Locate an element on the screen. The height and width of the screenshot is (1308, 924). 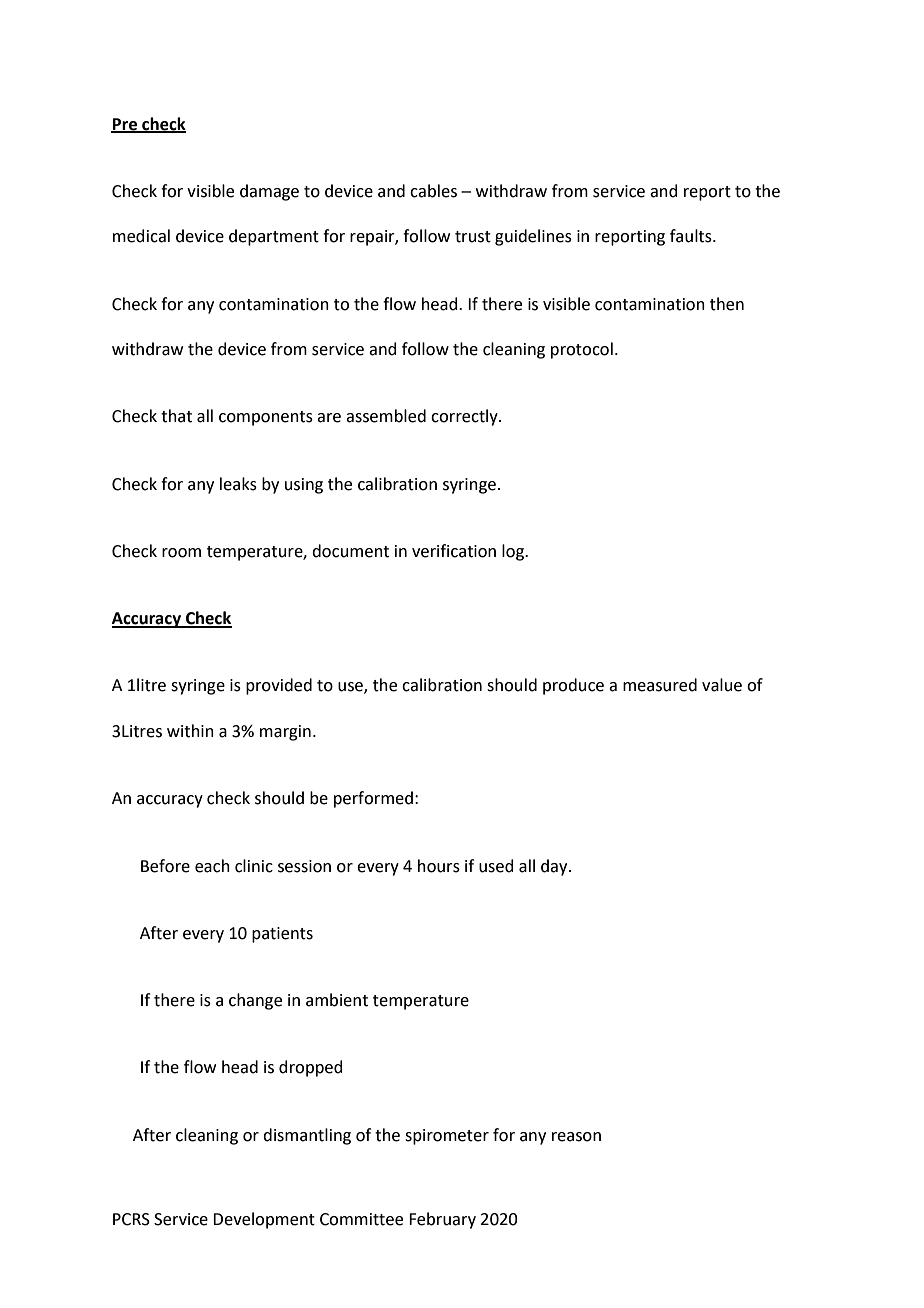
measured is located at coordinates (660, 685).
